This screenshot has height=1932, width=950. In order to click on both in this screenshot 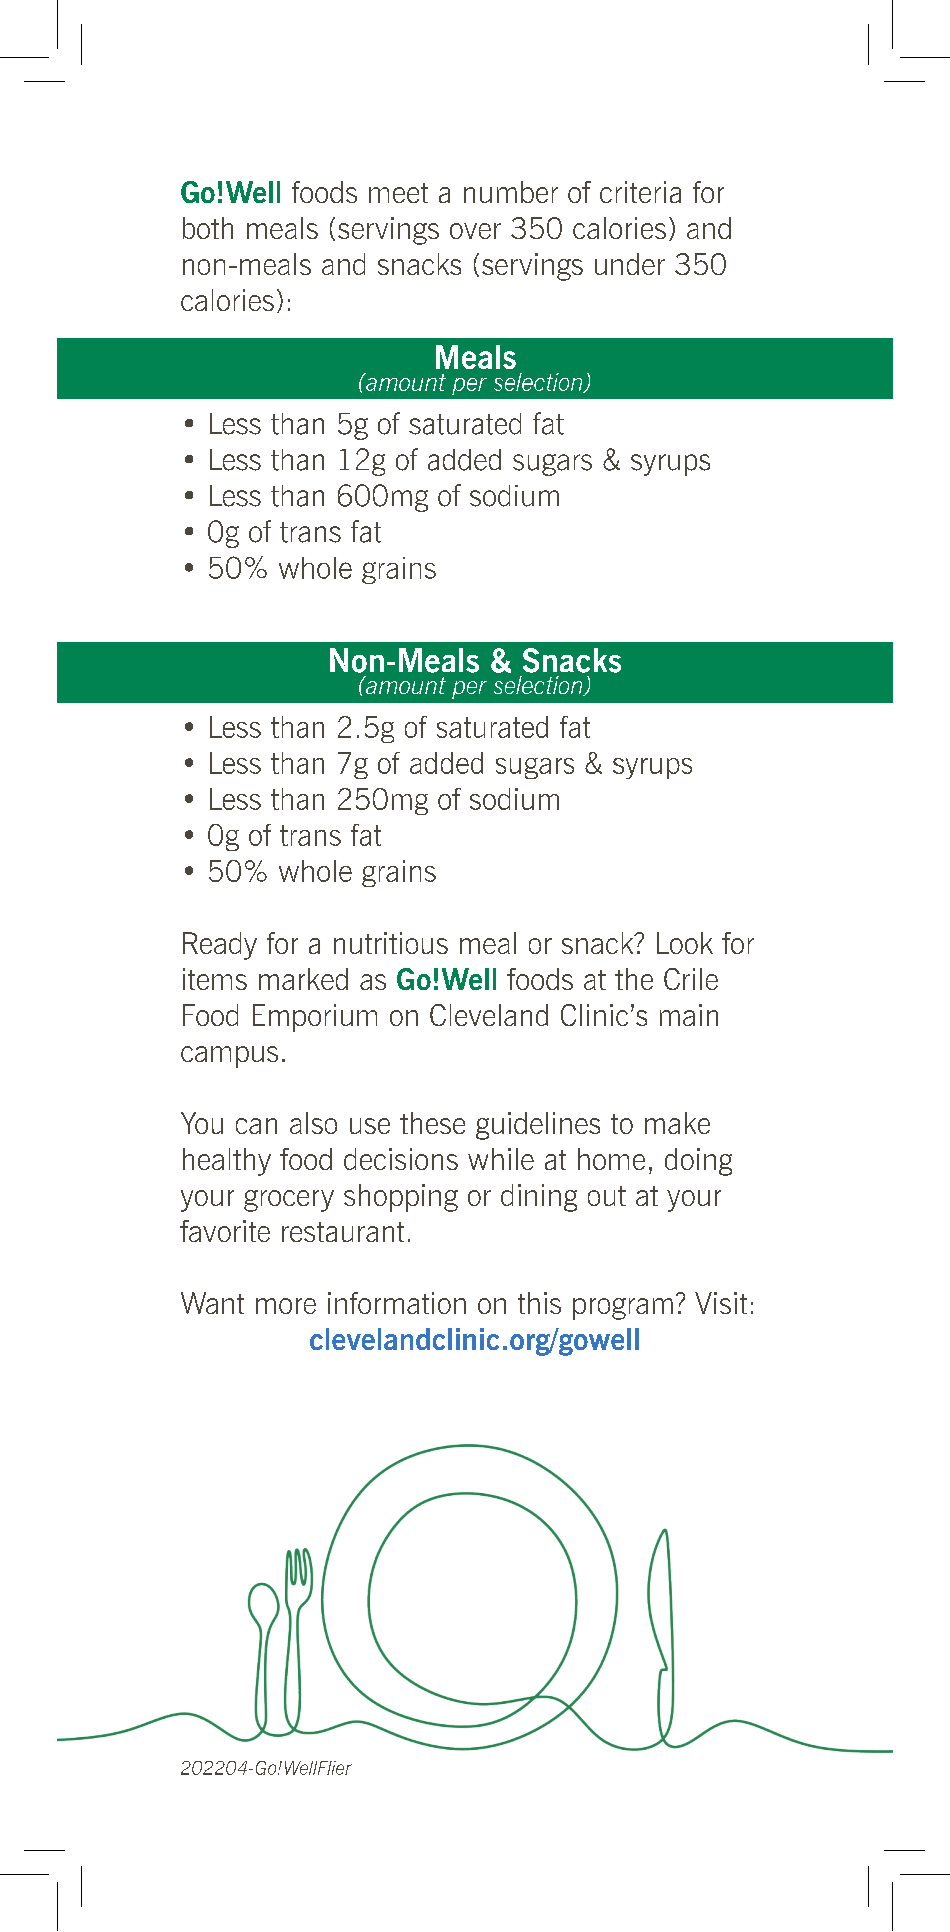, I will do `click(208, 228)`.
